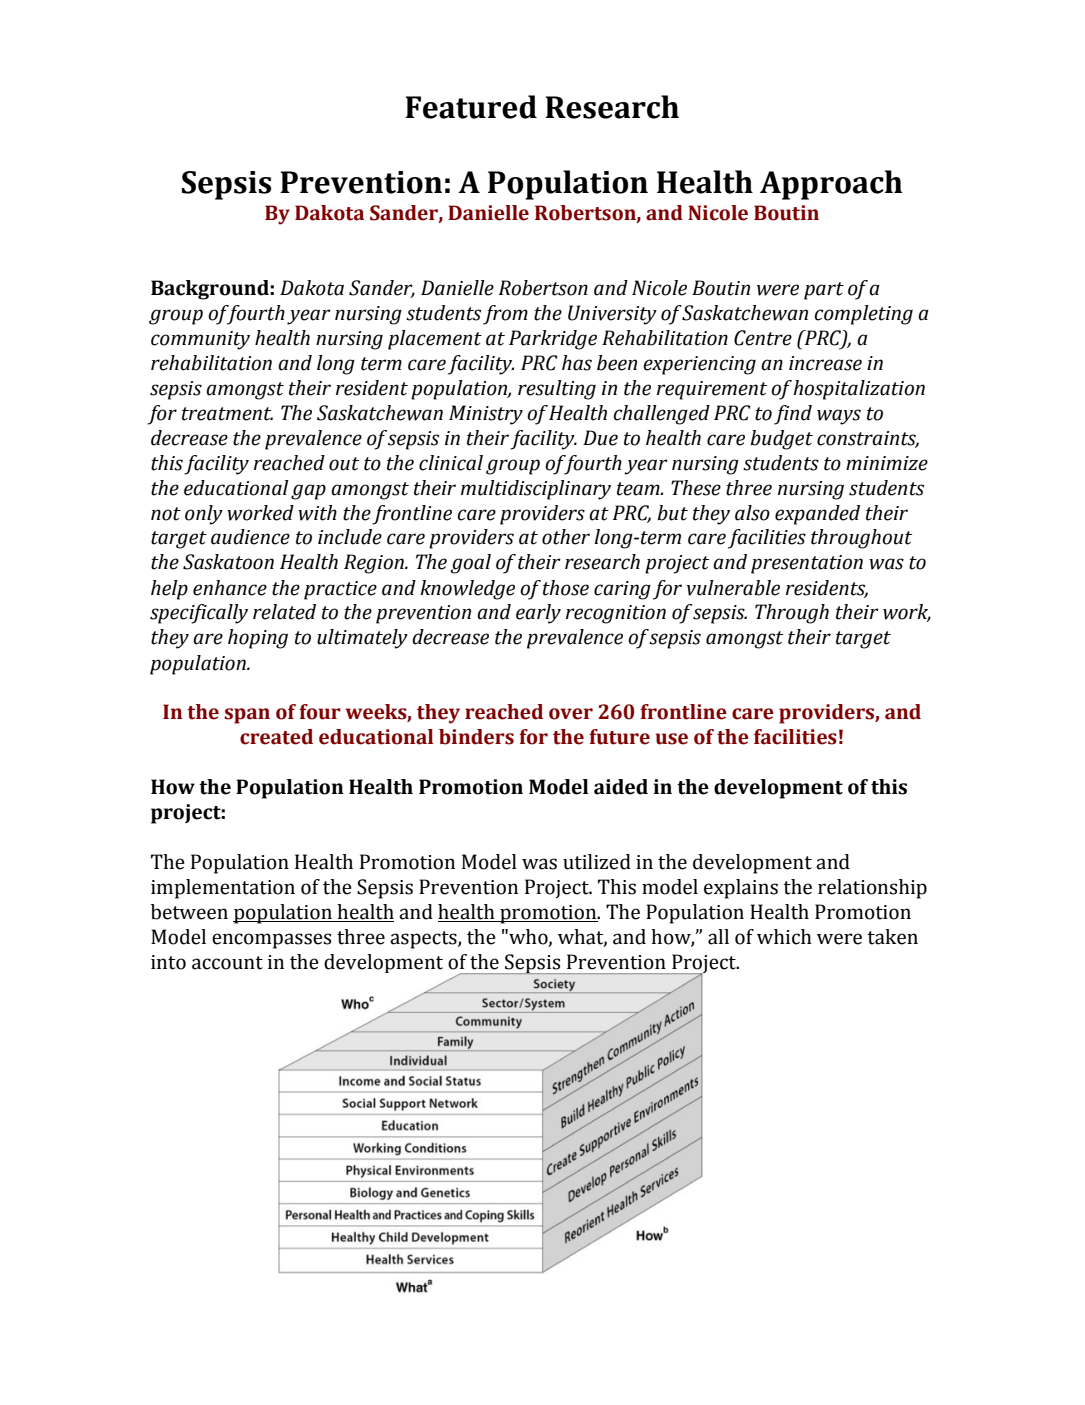  Describe the element at coordinates (471, 107) in the image. I see `Featured` at that location.
